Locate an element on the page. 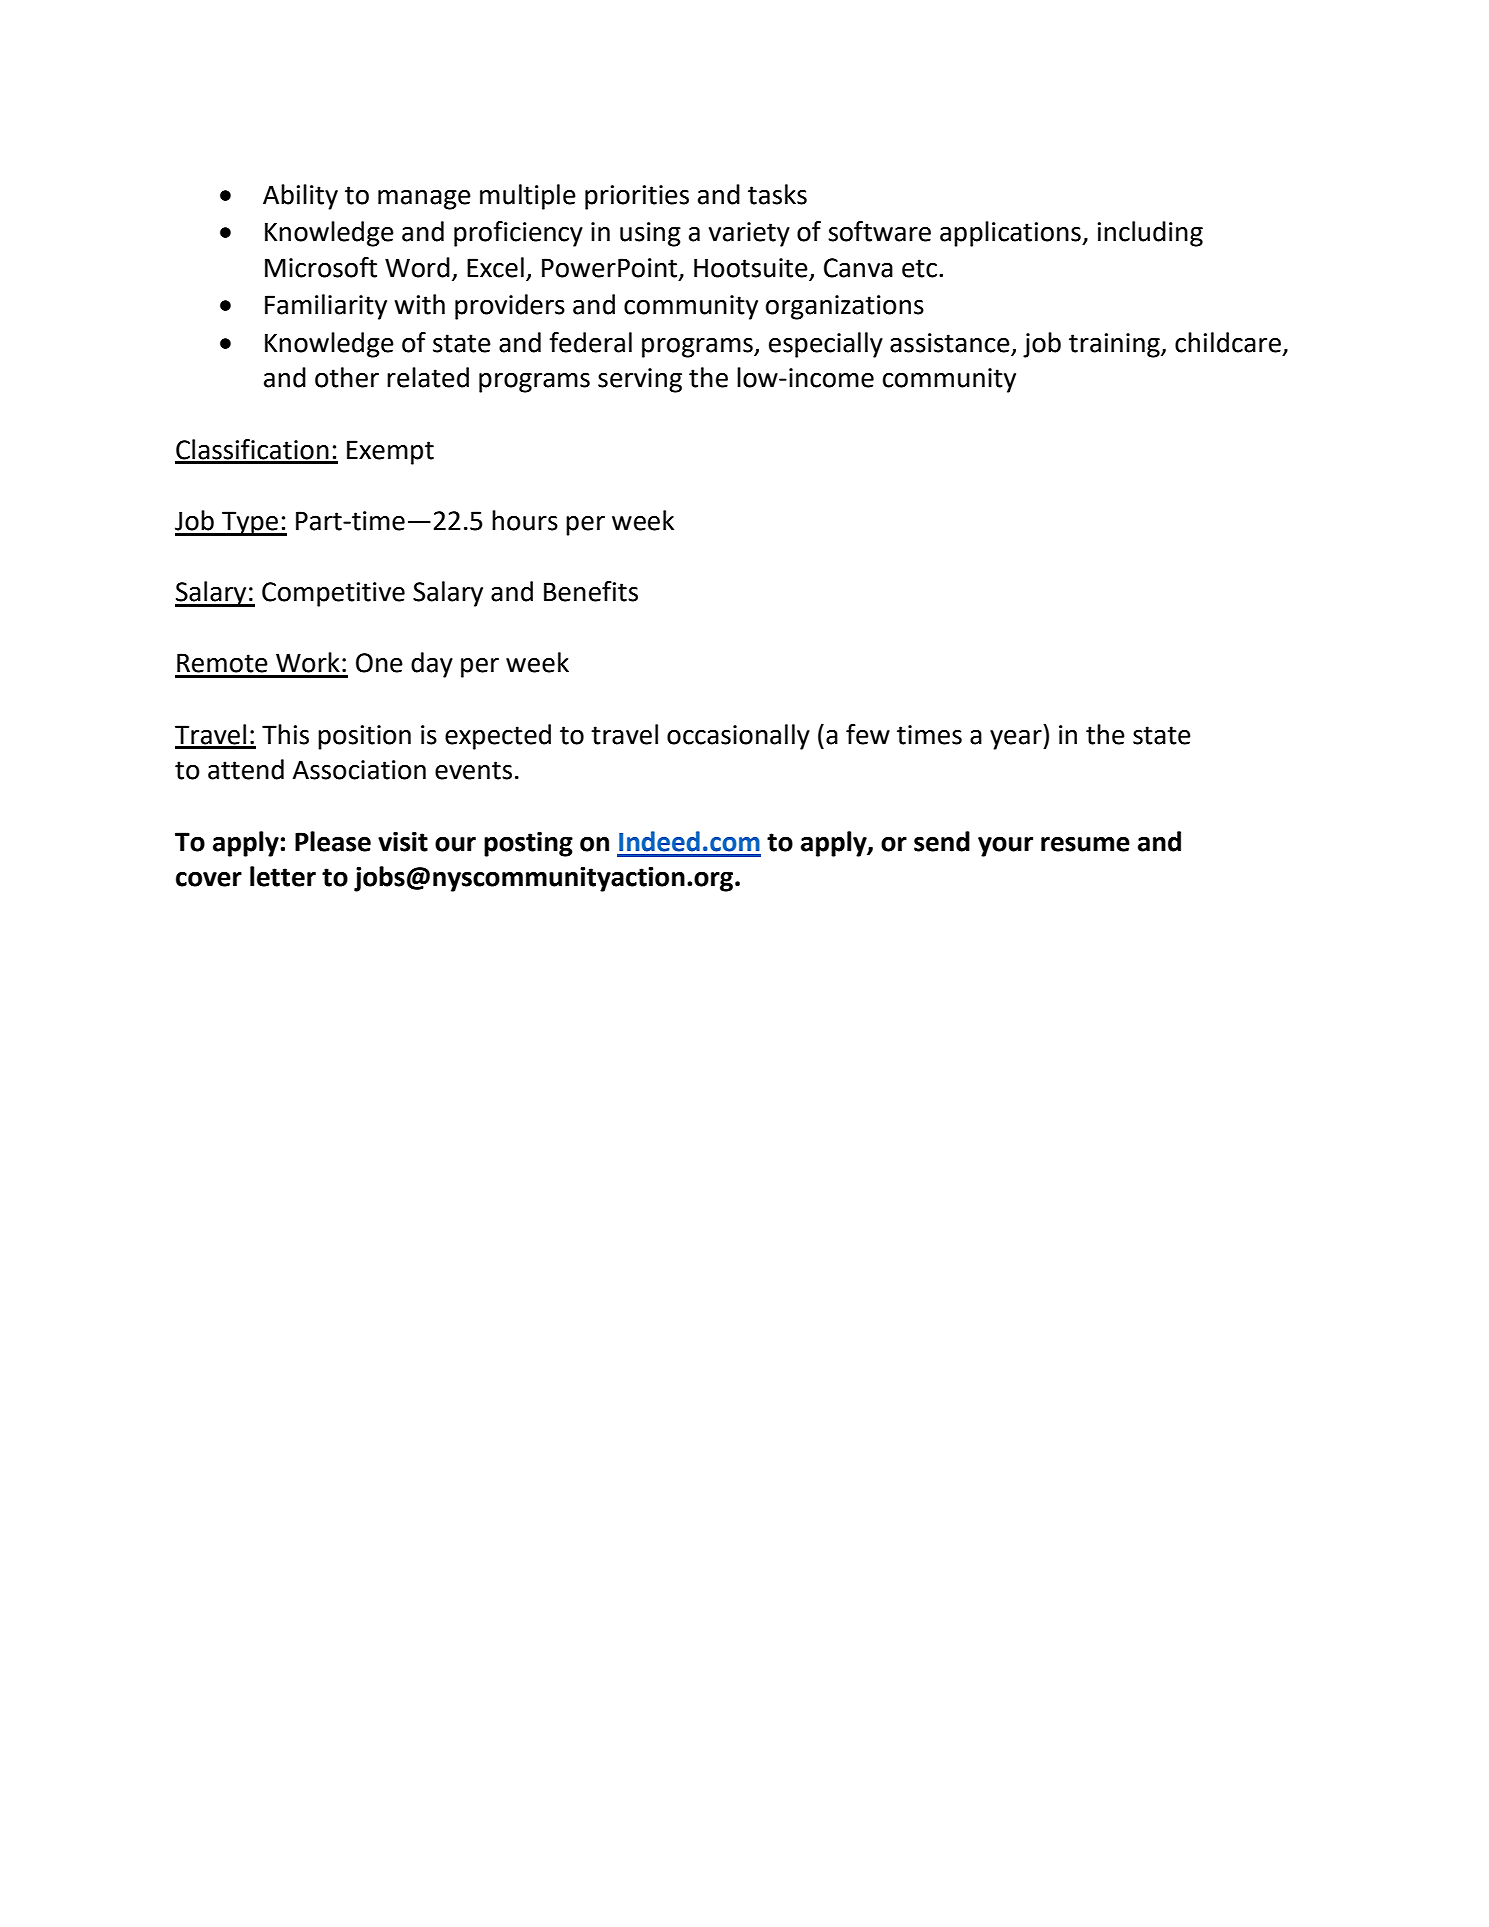  year is located at coordinates (1017, 740).
